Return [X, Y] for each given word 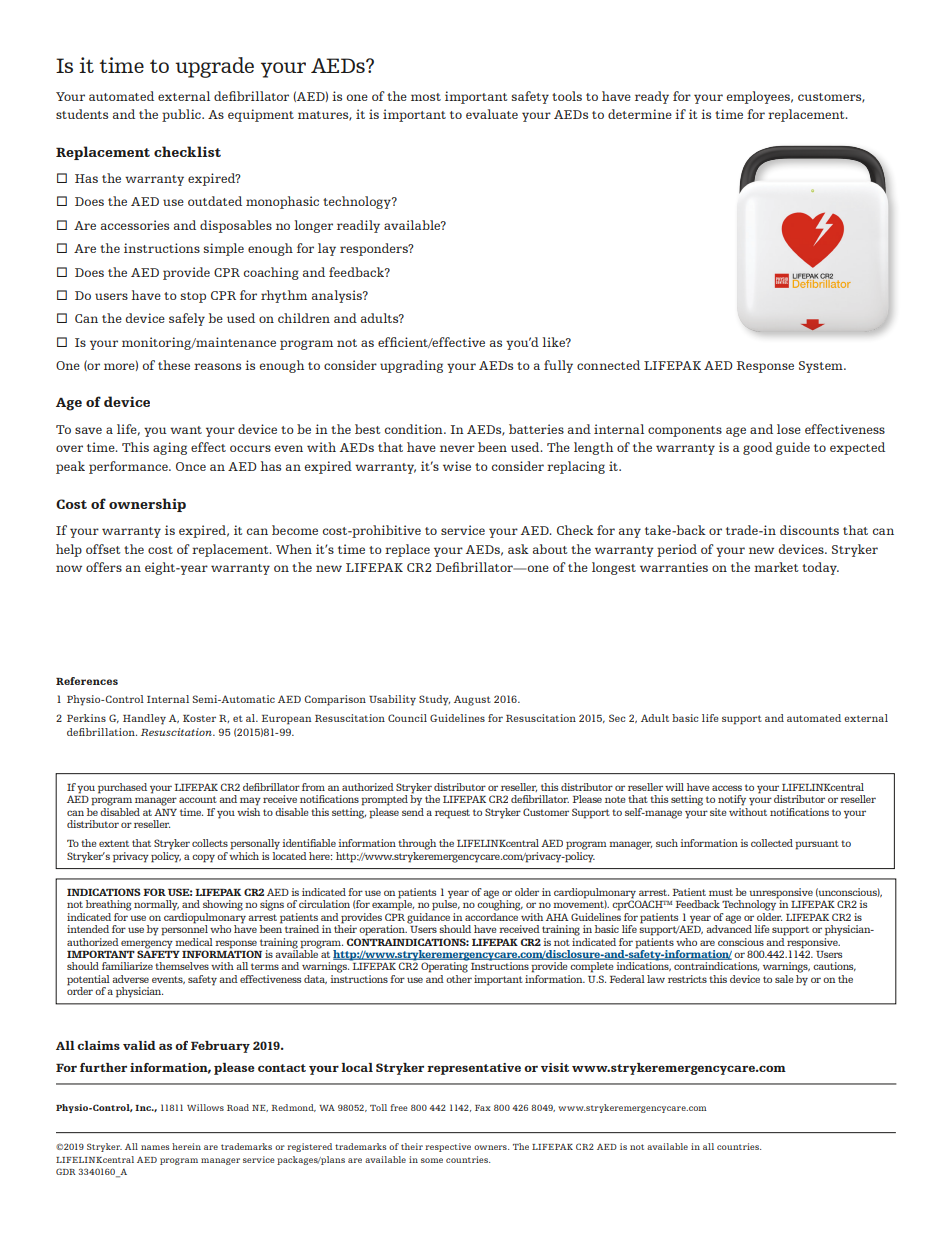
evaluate [492, 114]
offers [104, 567]
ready [652, 97]
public [182, 115]
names [155, 1147]
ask [518, 549]
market [776, 567]
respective [448, 1147]
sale [784, 979]
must [721, 892]
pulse [446, 904]
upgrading [411, 366]
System [822, 367]
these [174, 365]
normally [156, 905]
